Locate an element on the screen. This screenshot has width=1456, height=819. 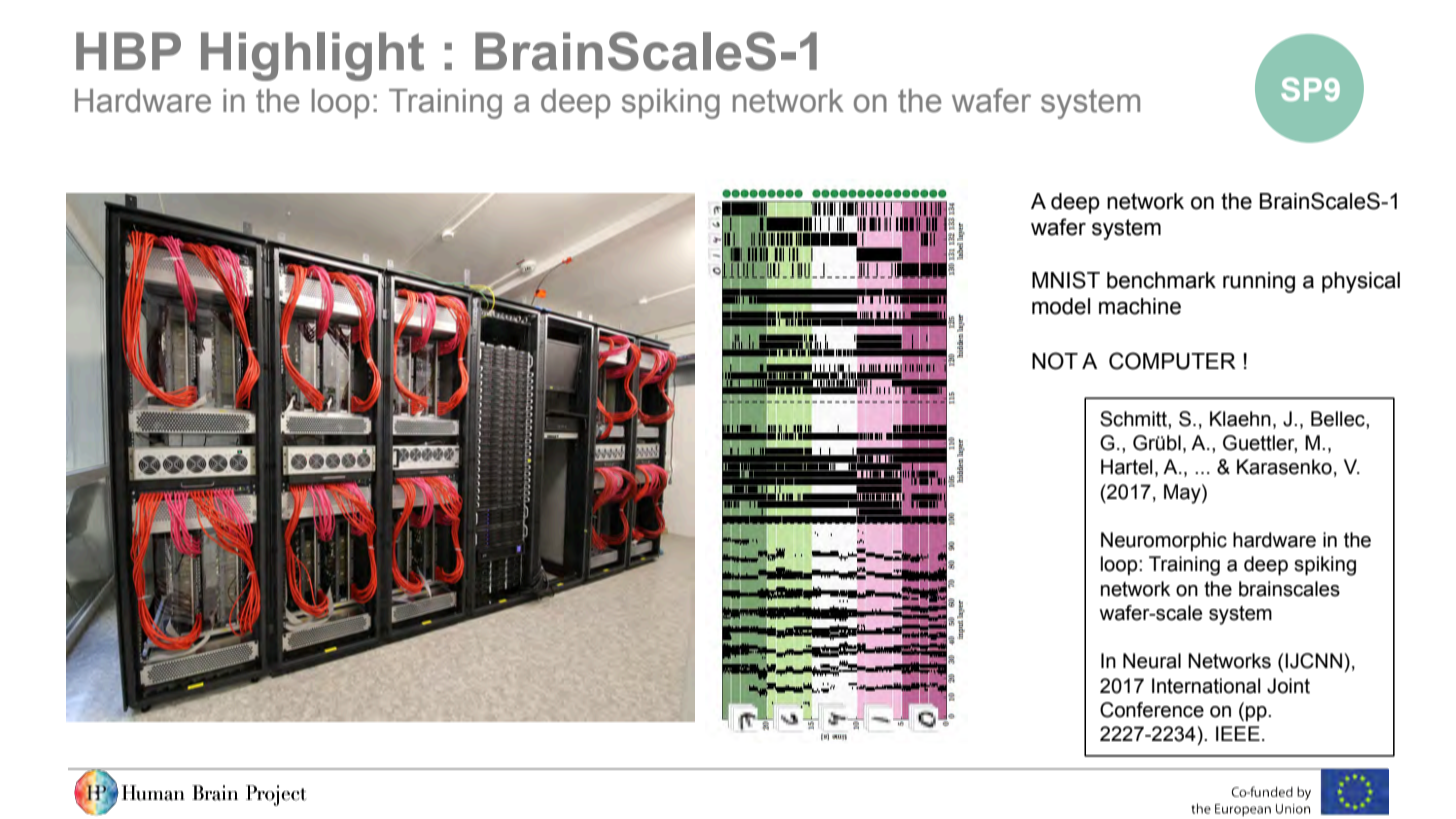
benchmark is located at coordinates (1161, 280).
